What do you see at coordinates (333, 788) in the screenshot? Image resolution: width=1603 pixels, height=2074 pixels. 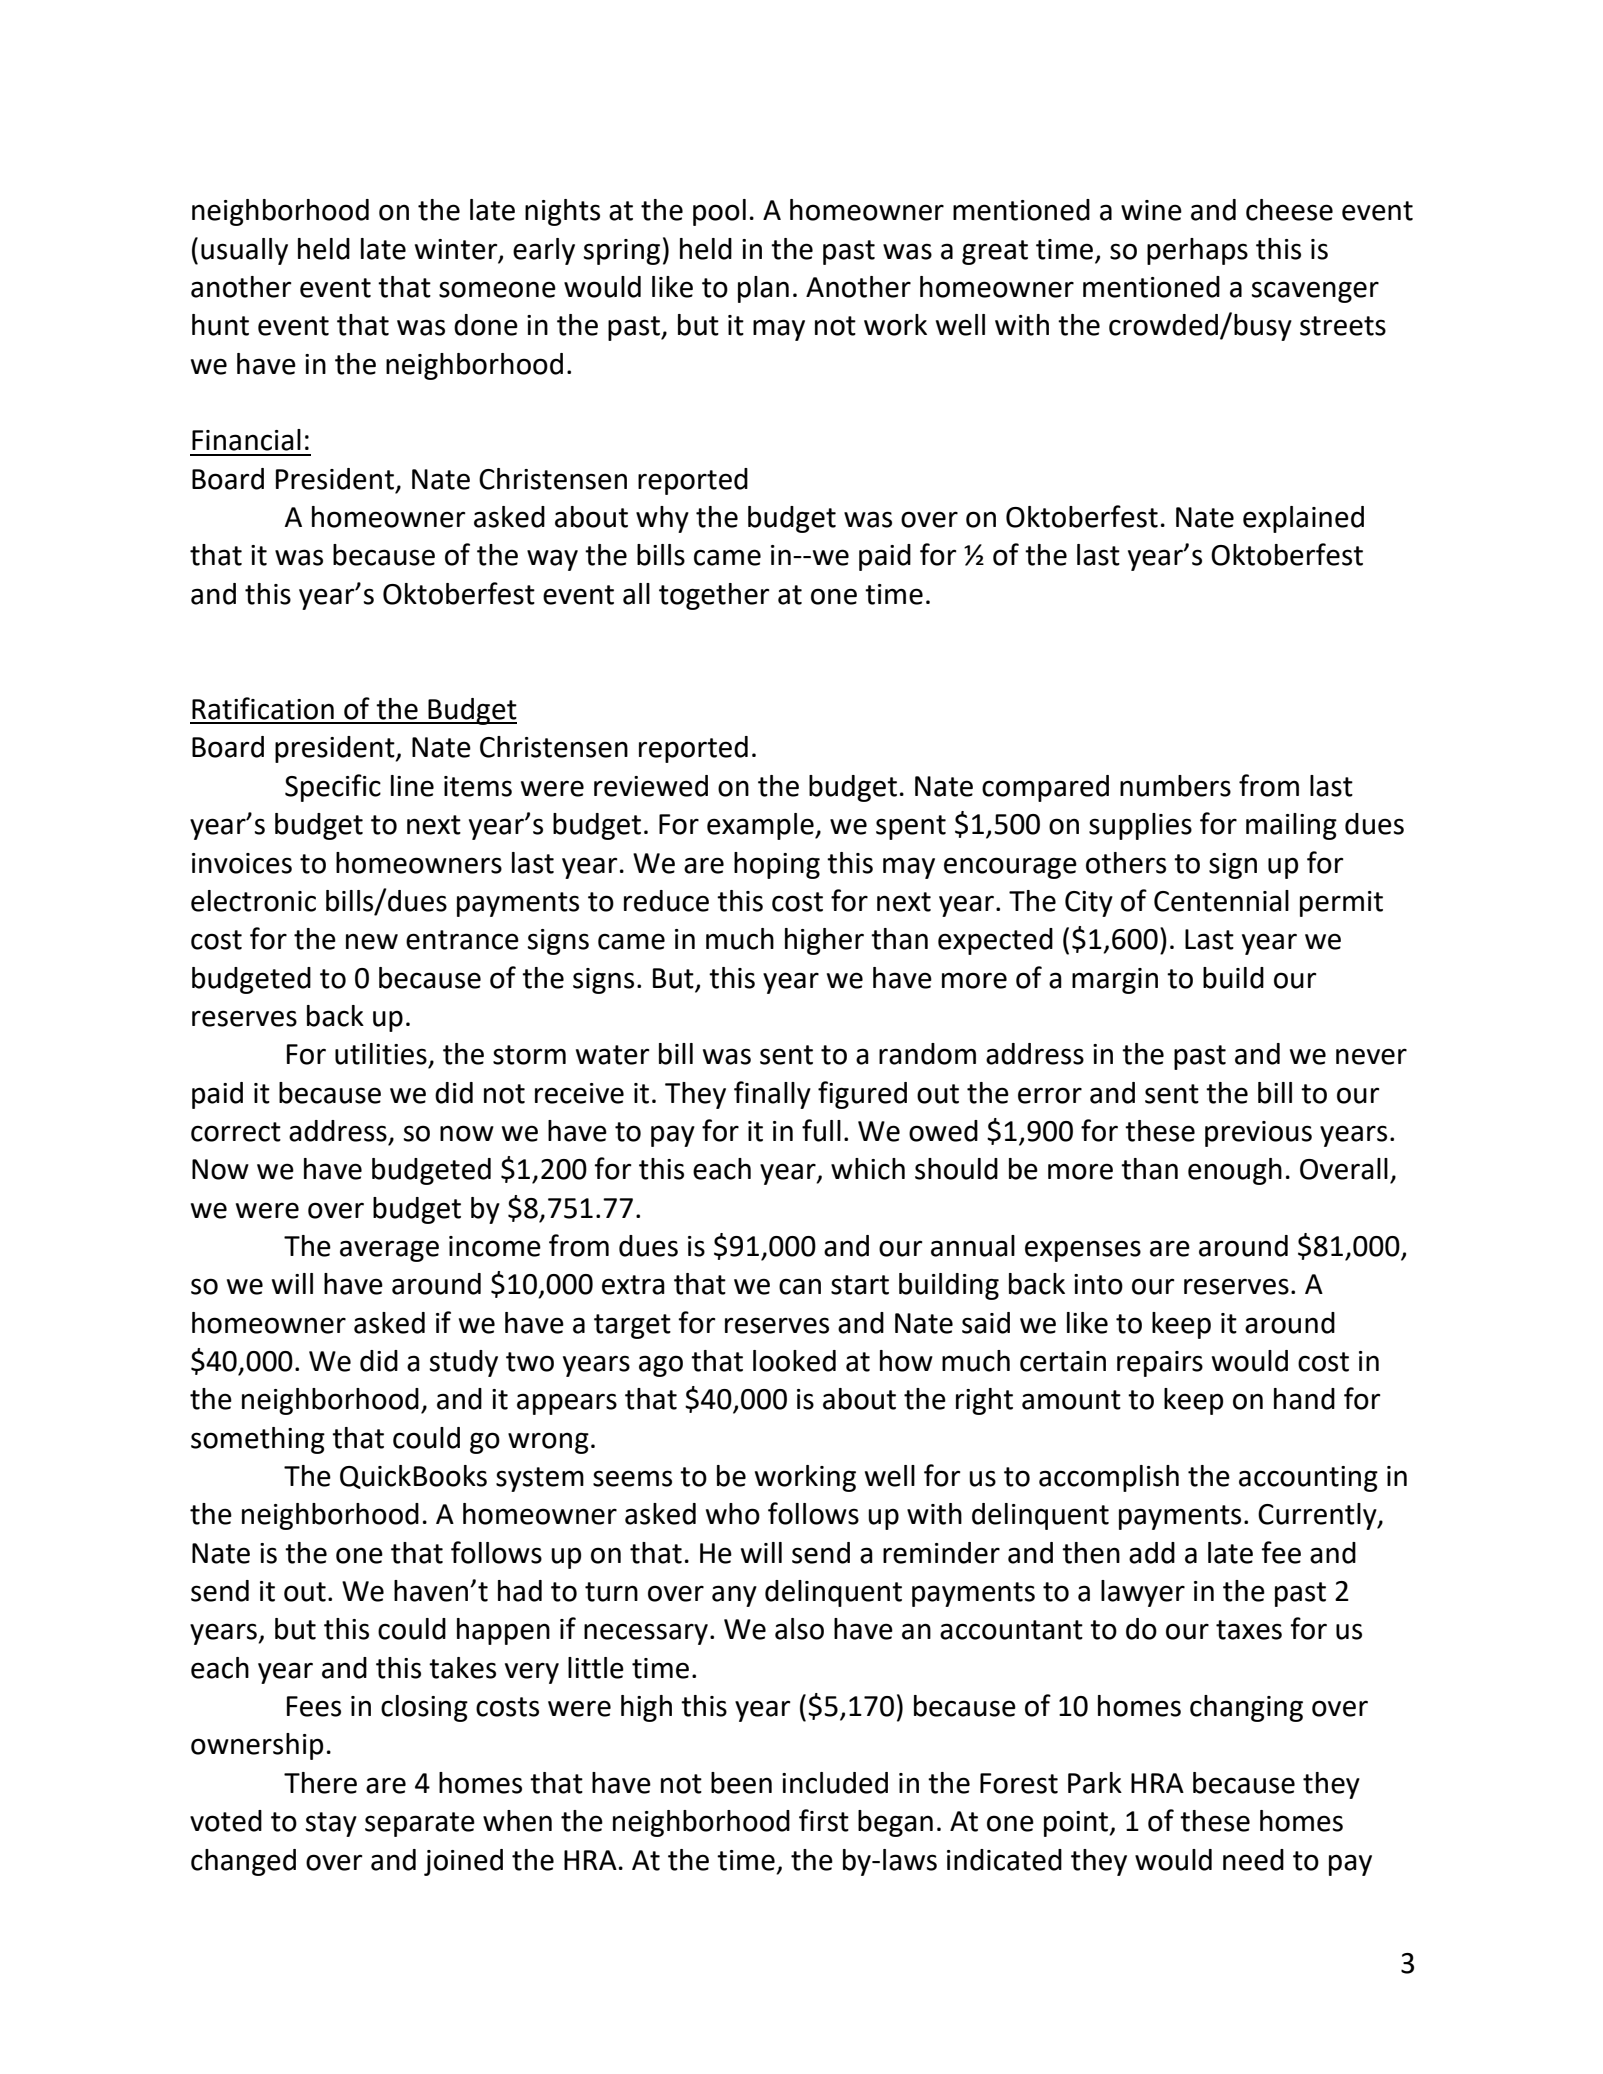 I see `Specific` at bounding box center [333, 788].
